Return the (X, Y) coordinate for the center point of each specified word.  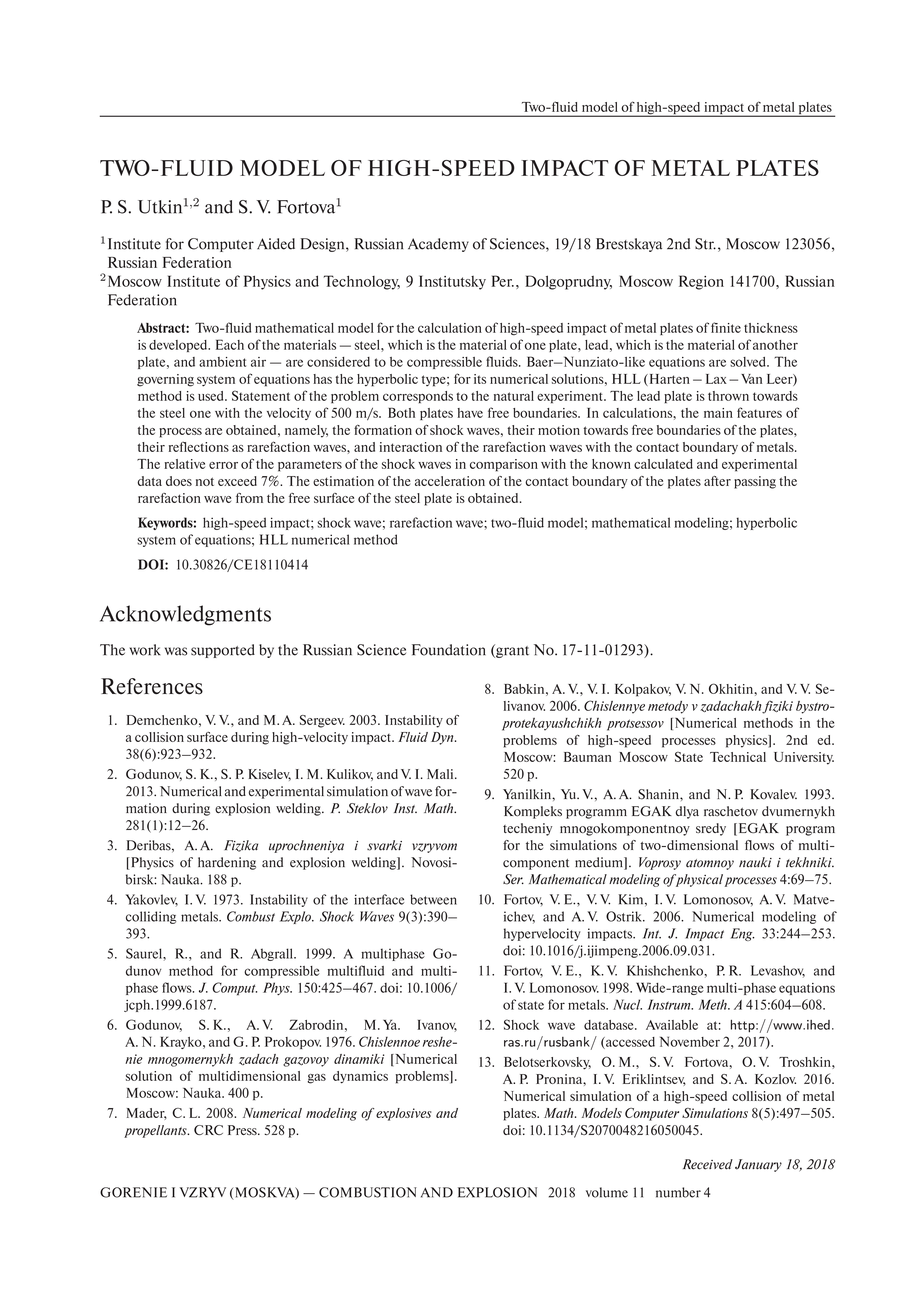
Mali (441, 774)
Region (701, 282)
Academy (438, 245)
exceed (237, 481)
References (152, 686)
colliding (151, 917)
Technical (738, 757)
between (433, 899)
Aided (276, 244)
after (717, 481)
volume (607, 1192)
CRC (208, 1130)
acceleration (450, 481)
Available (672, 1025)
